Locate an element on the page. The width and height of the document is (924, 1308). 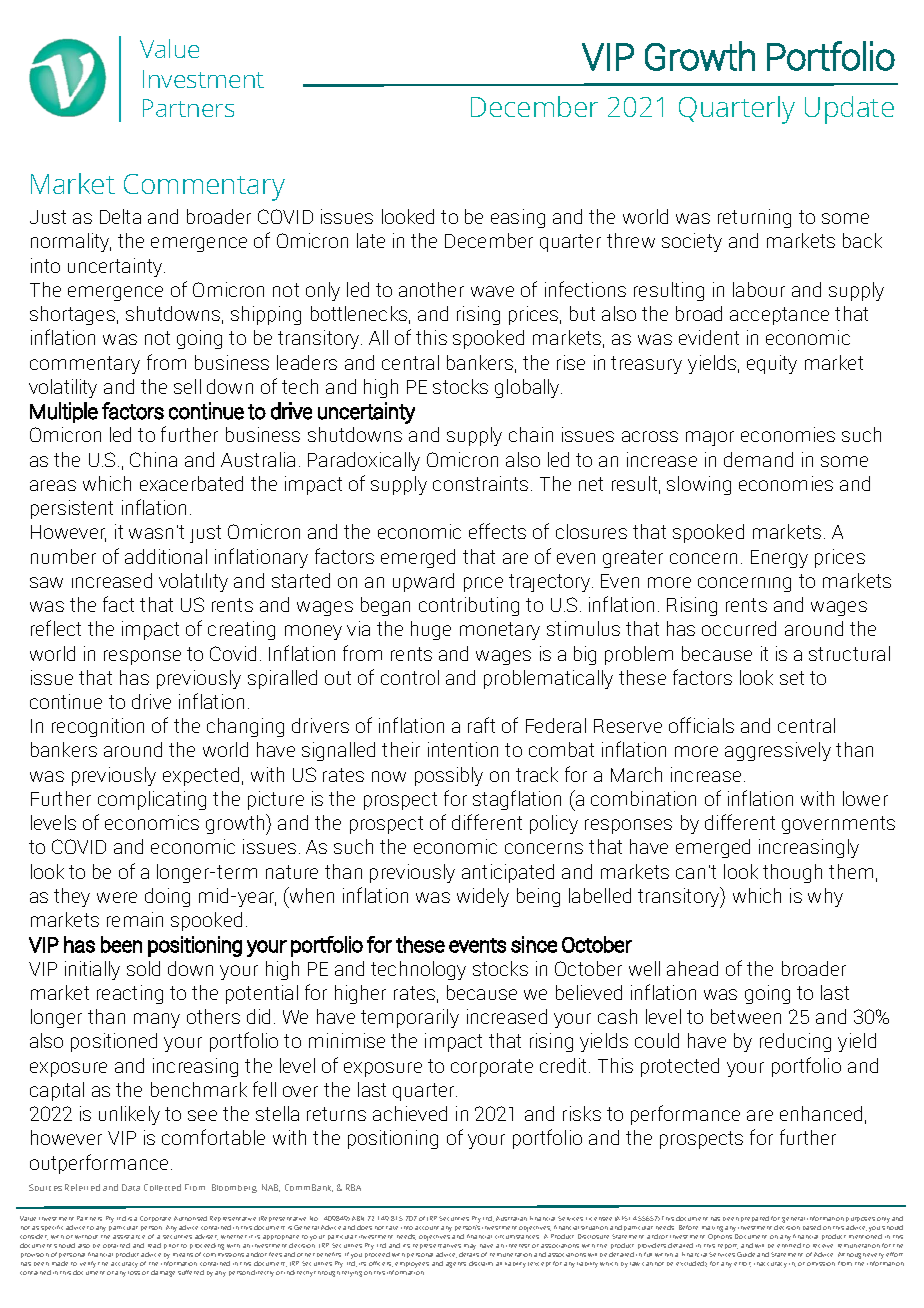
recognition is located at coordinates (98, 727).
